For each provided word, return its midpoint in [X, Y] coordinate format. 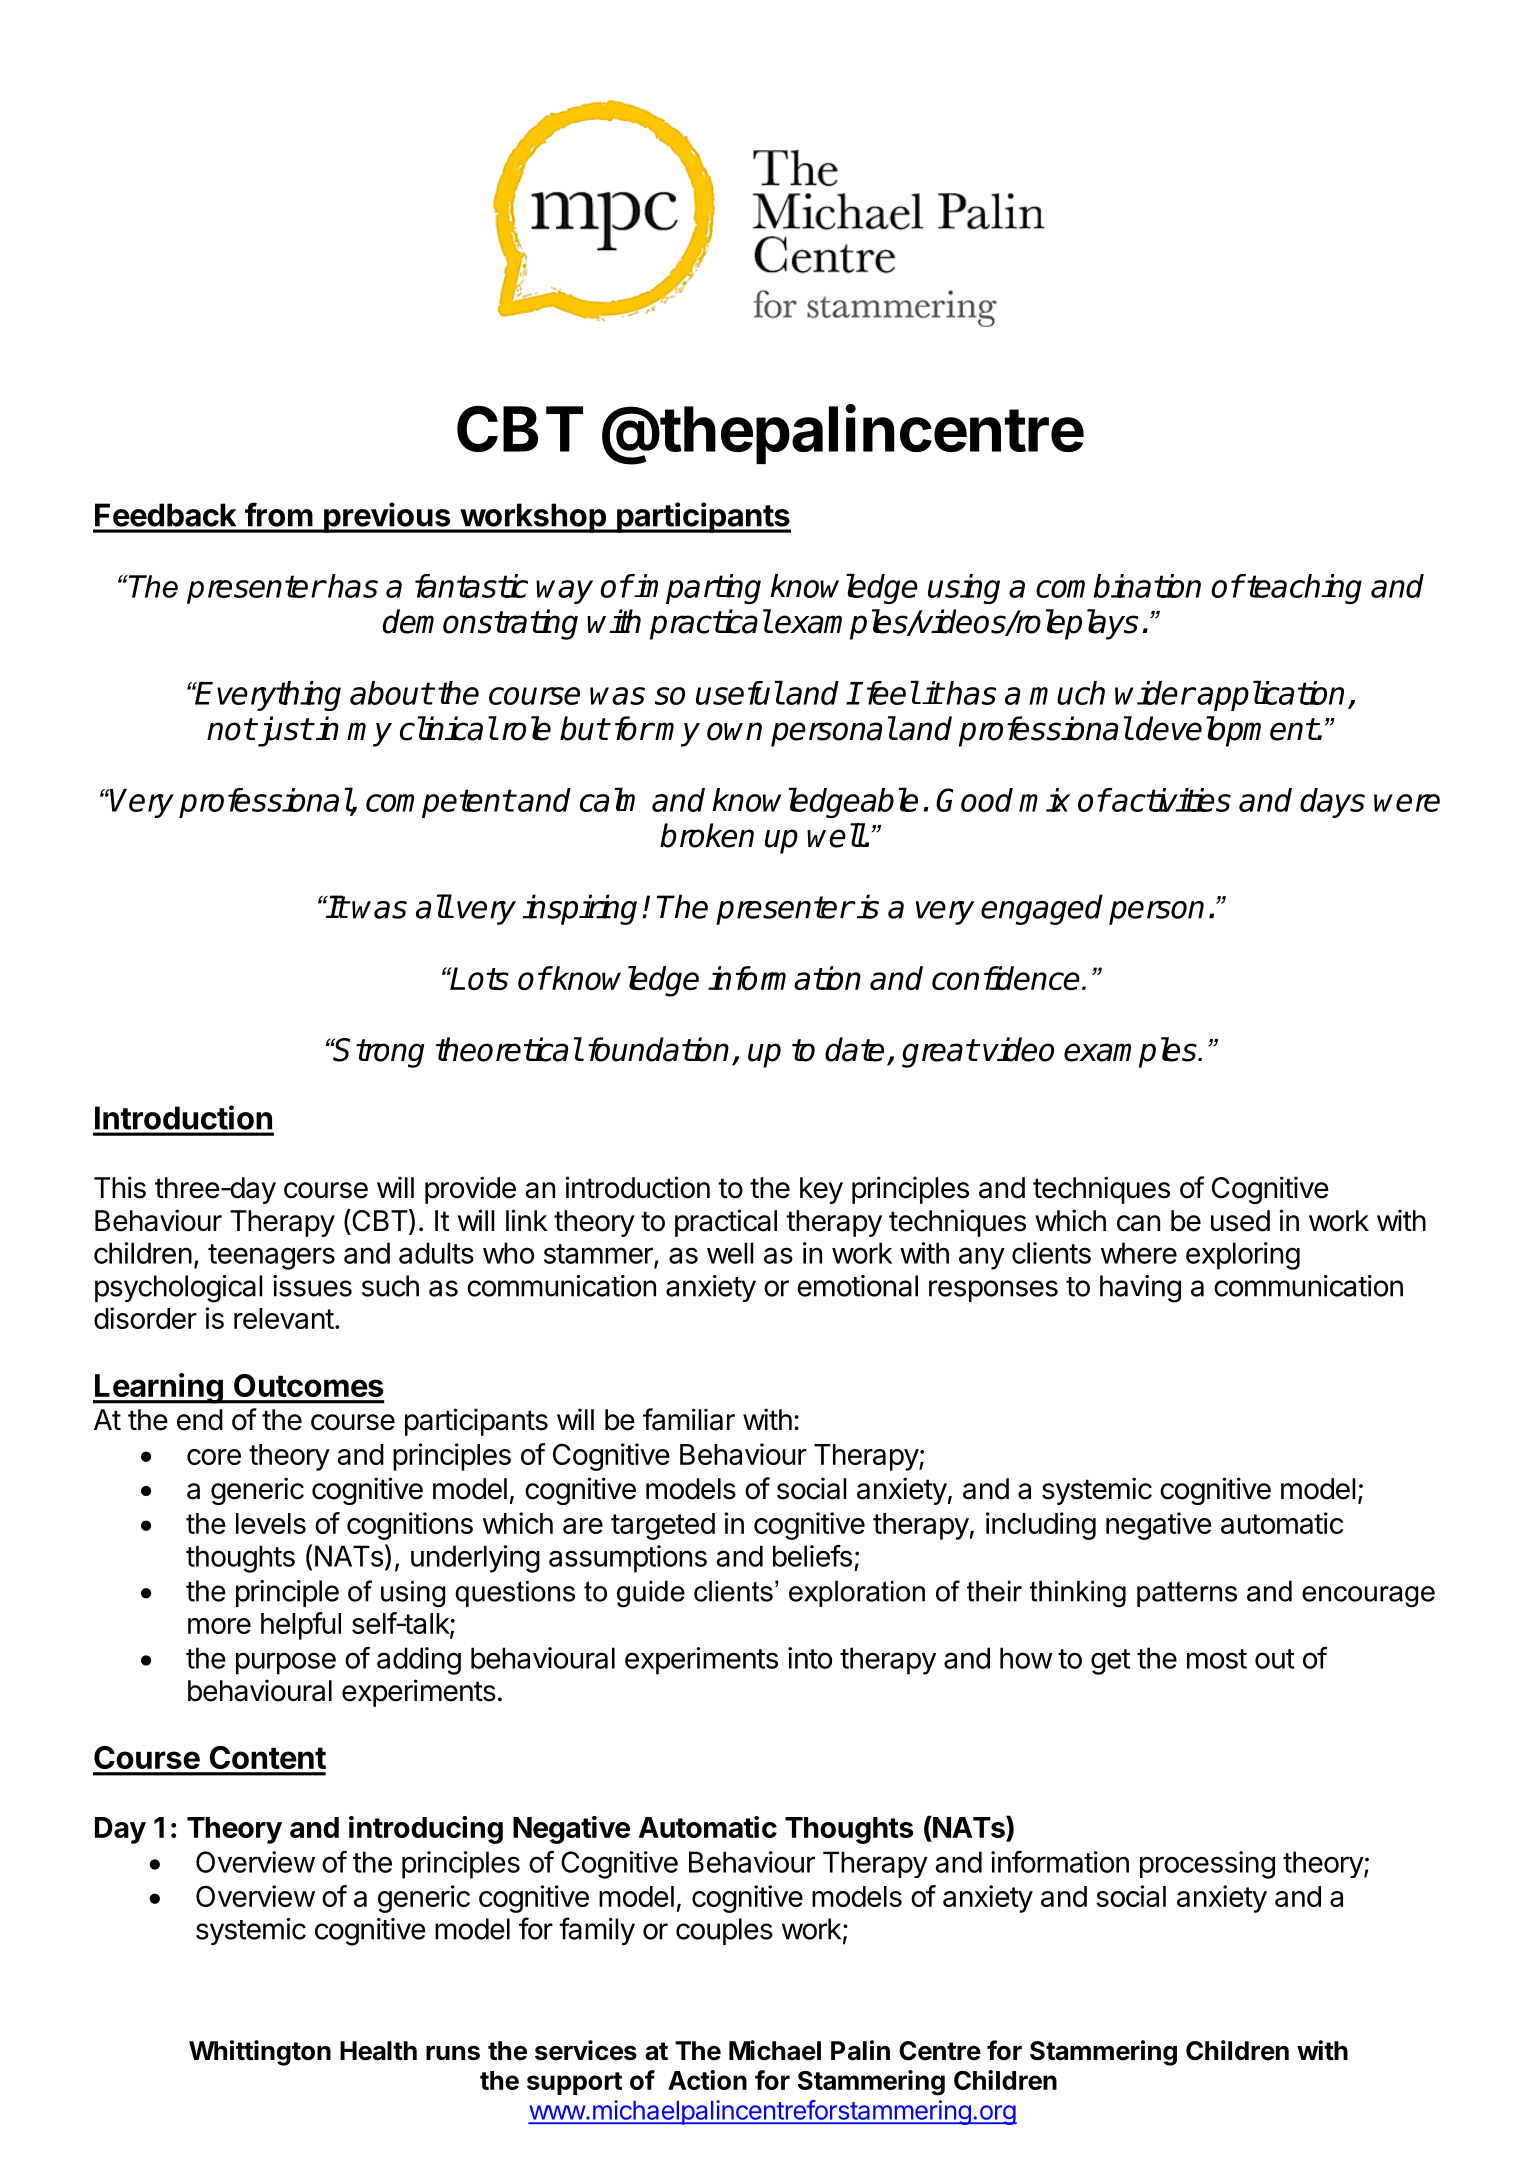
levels [271, 1523]
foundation [658, 1049]
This [120, 1187]
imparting [697, 589]
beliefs [812, 1556]
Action [707, 2080]
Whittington [260, 2053]
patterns [1187, 1594]
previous [387, 517]
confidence [1007, 978]
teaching [1303, 589]
